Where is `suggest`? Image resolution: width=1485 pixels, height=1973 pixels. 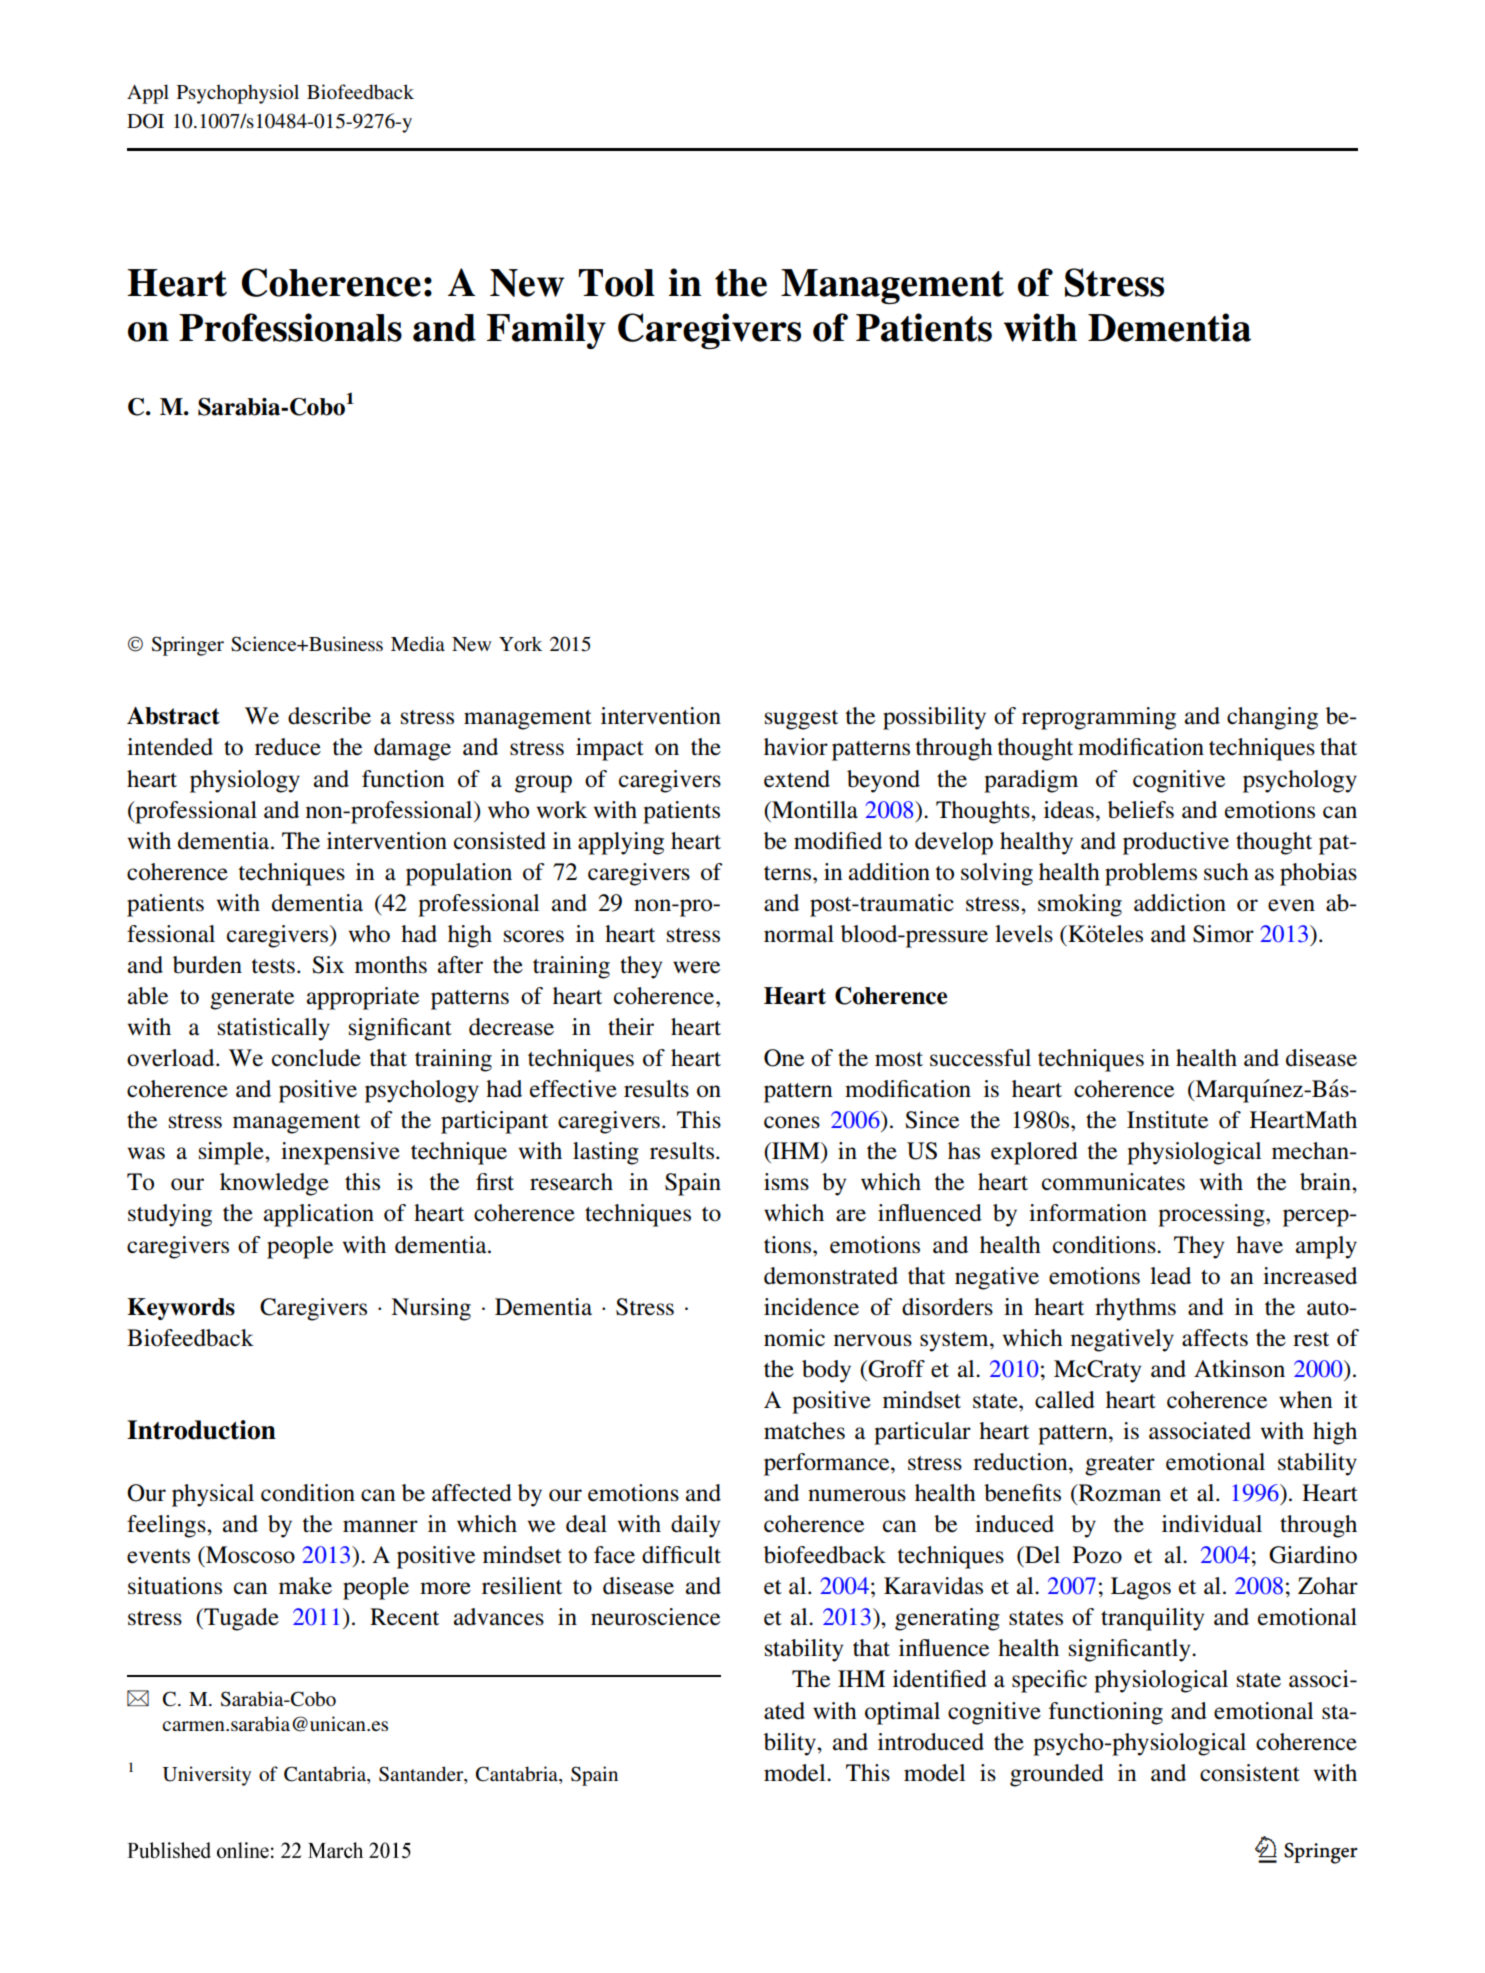
suggest is located at coordinates (801, 720).
